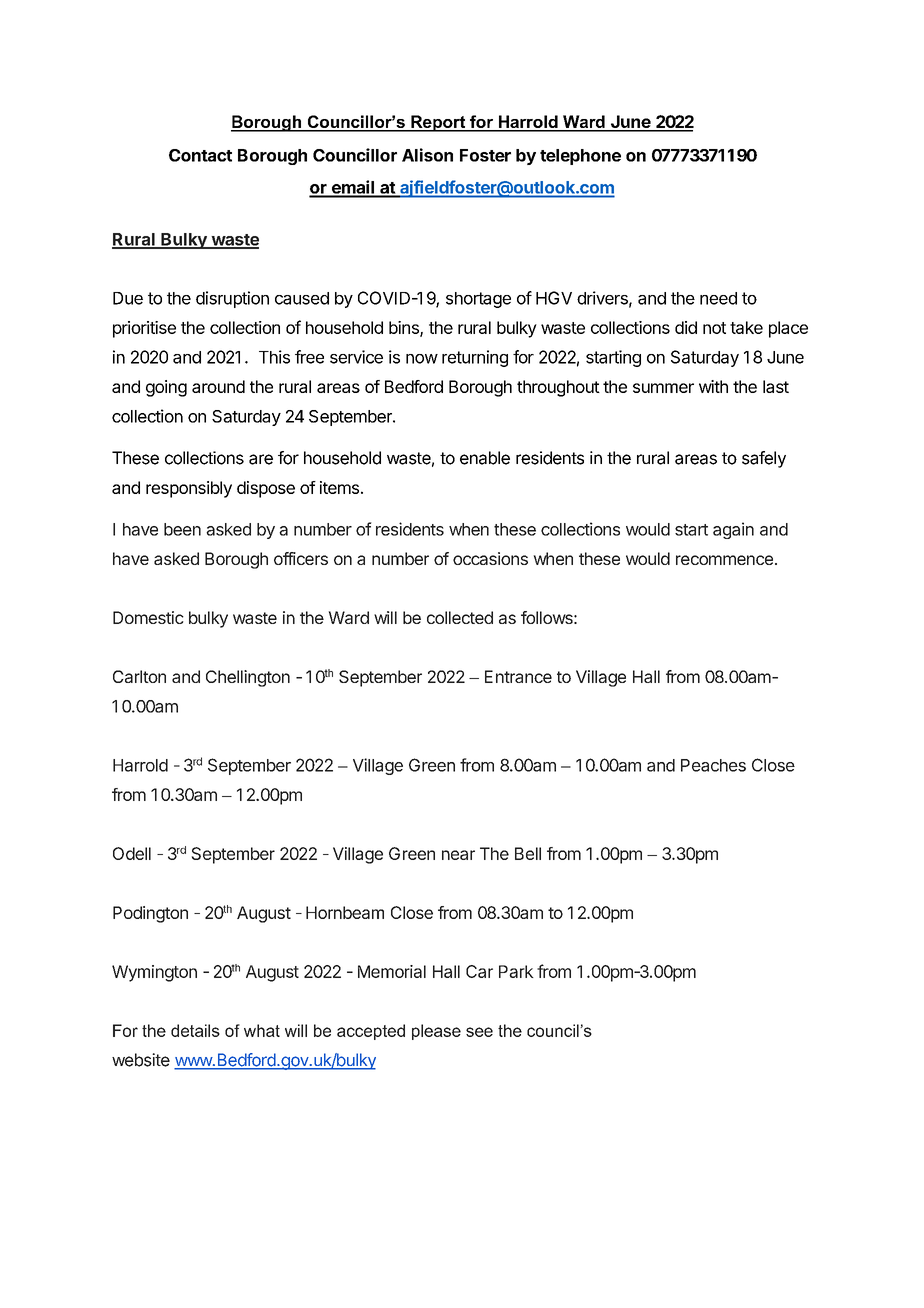 The height and width of the document is (1308, 924). I want to click on around, so click(218, 386).
